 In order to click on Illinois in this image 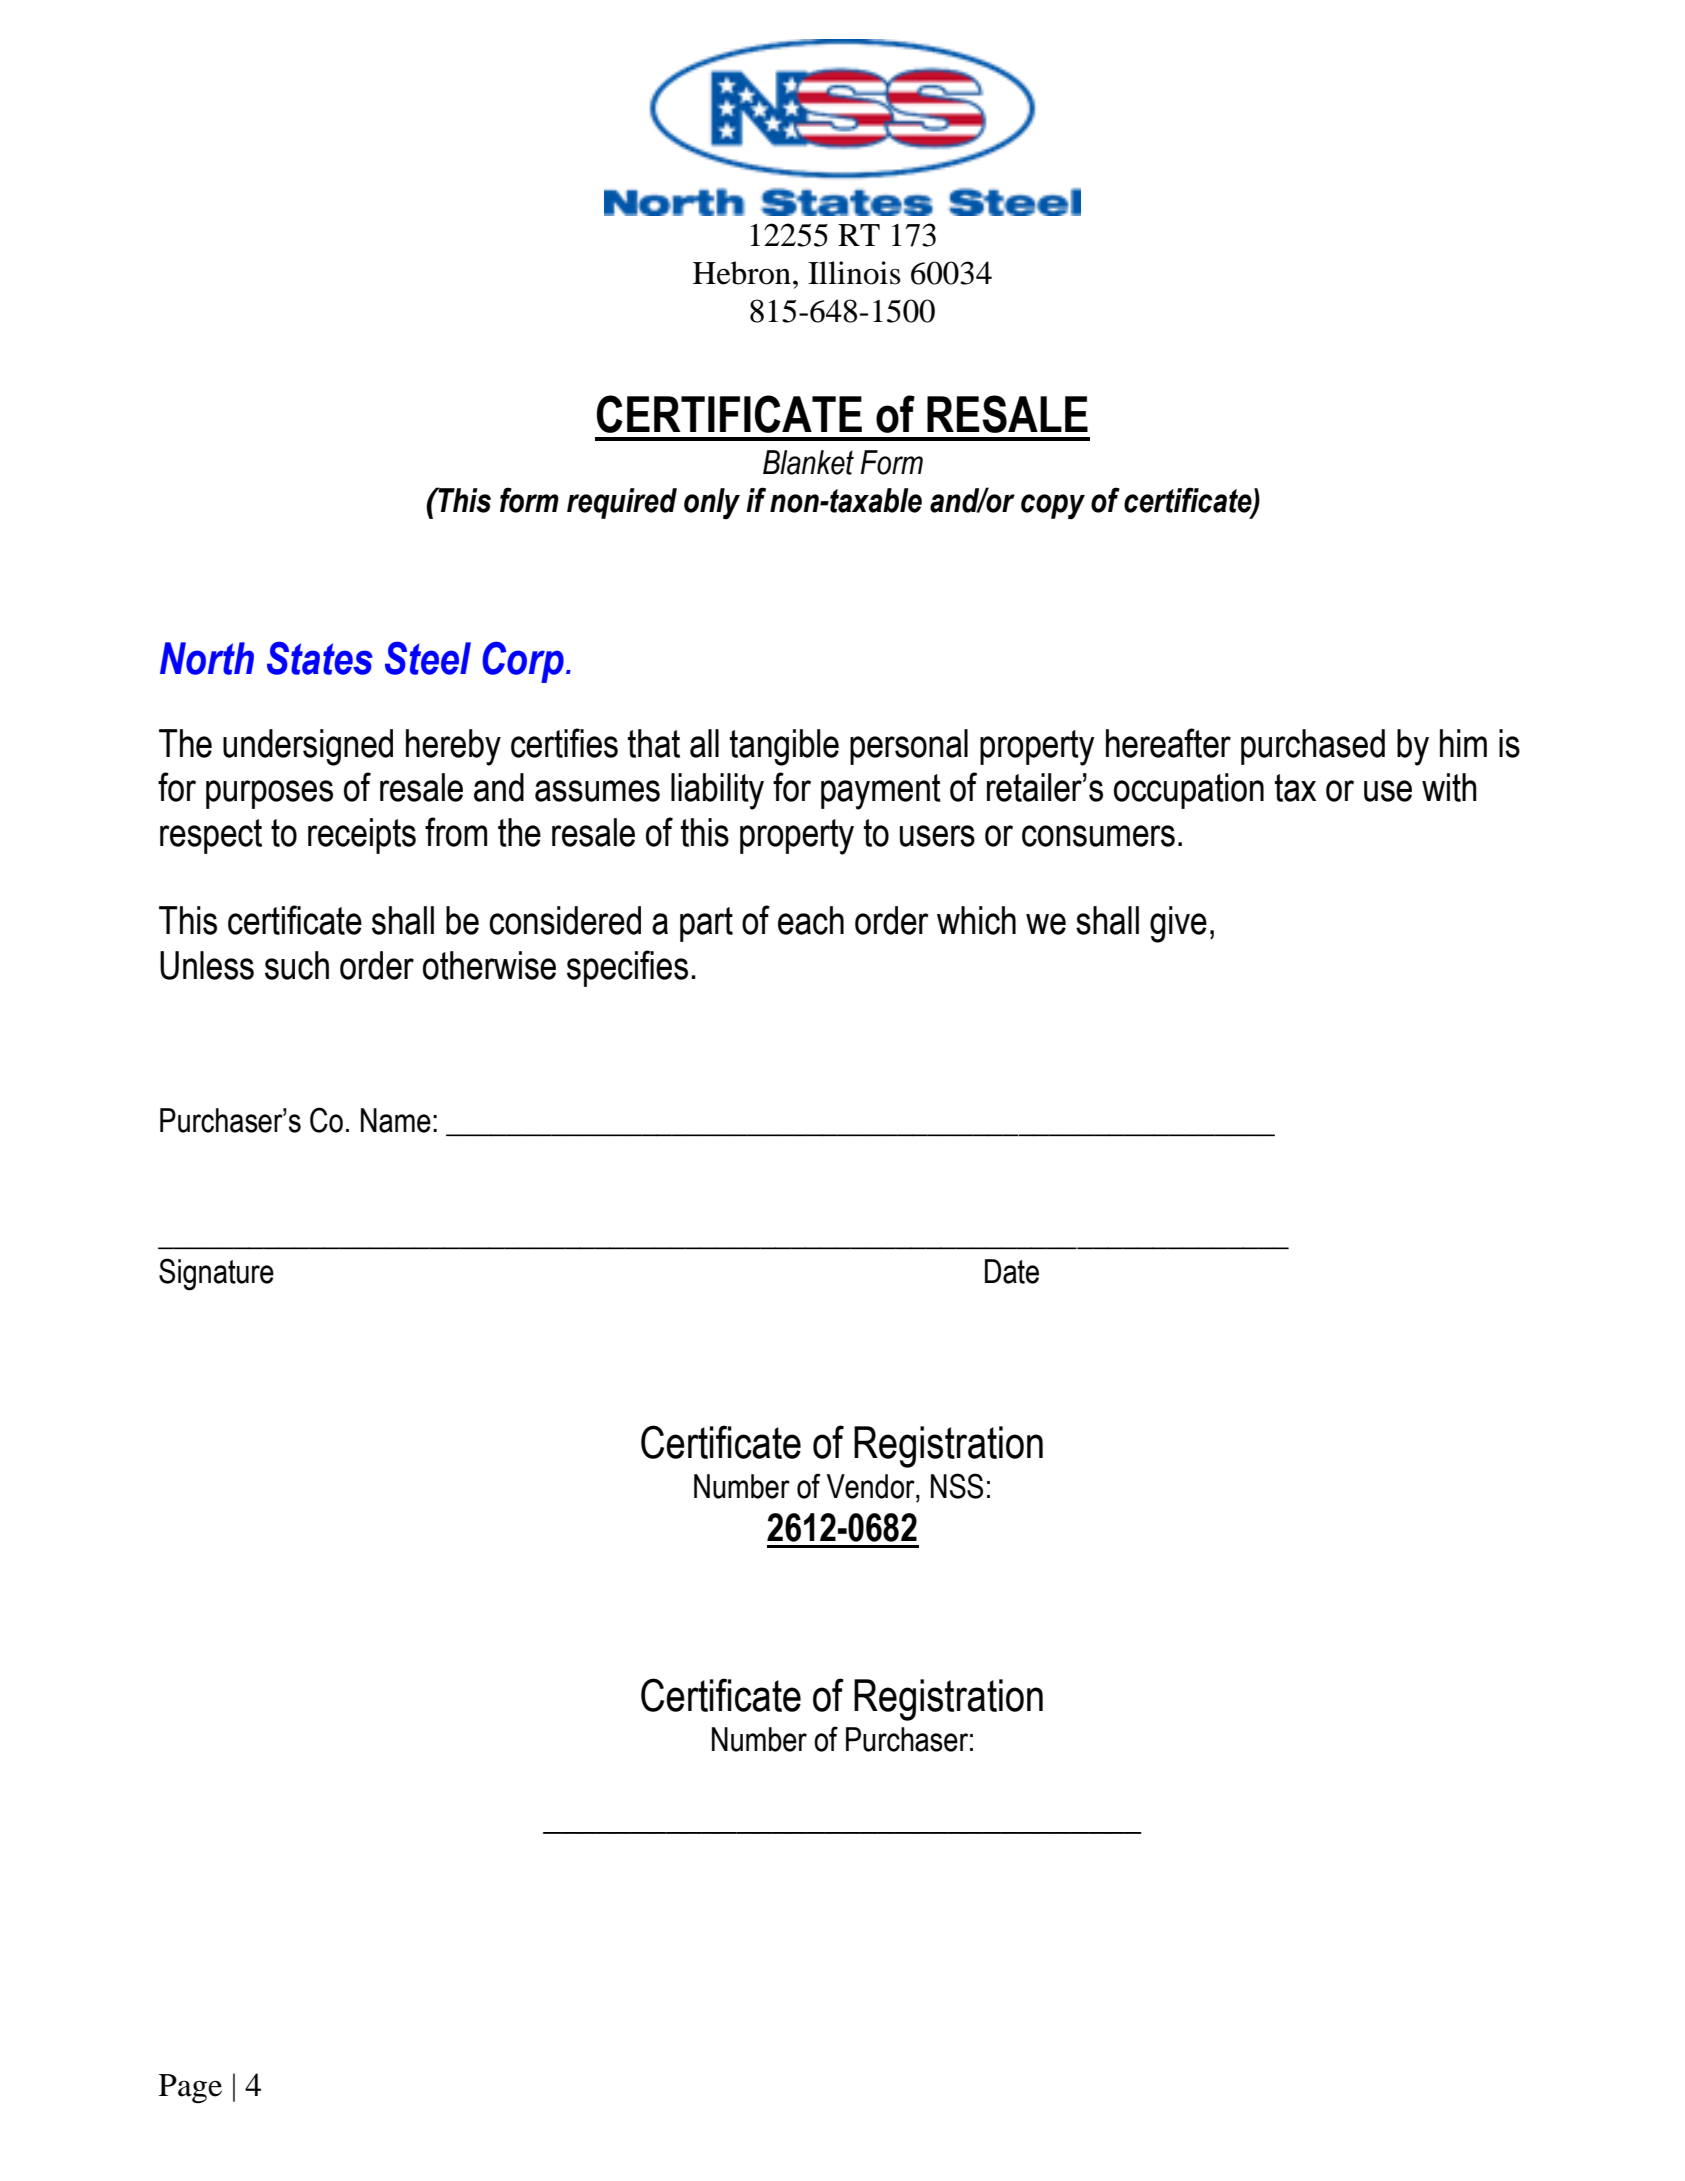, I will do `click(854, 273)`.
